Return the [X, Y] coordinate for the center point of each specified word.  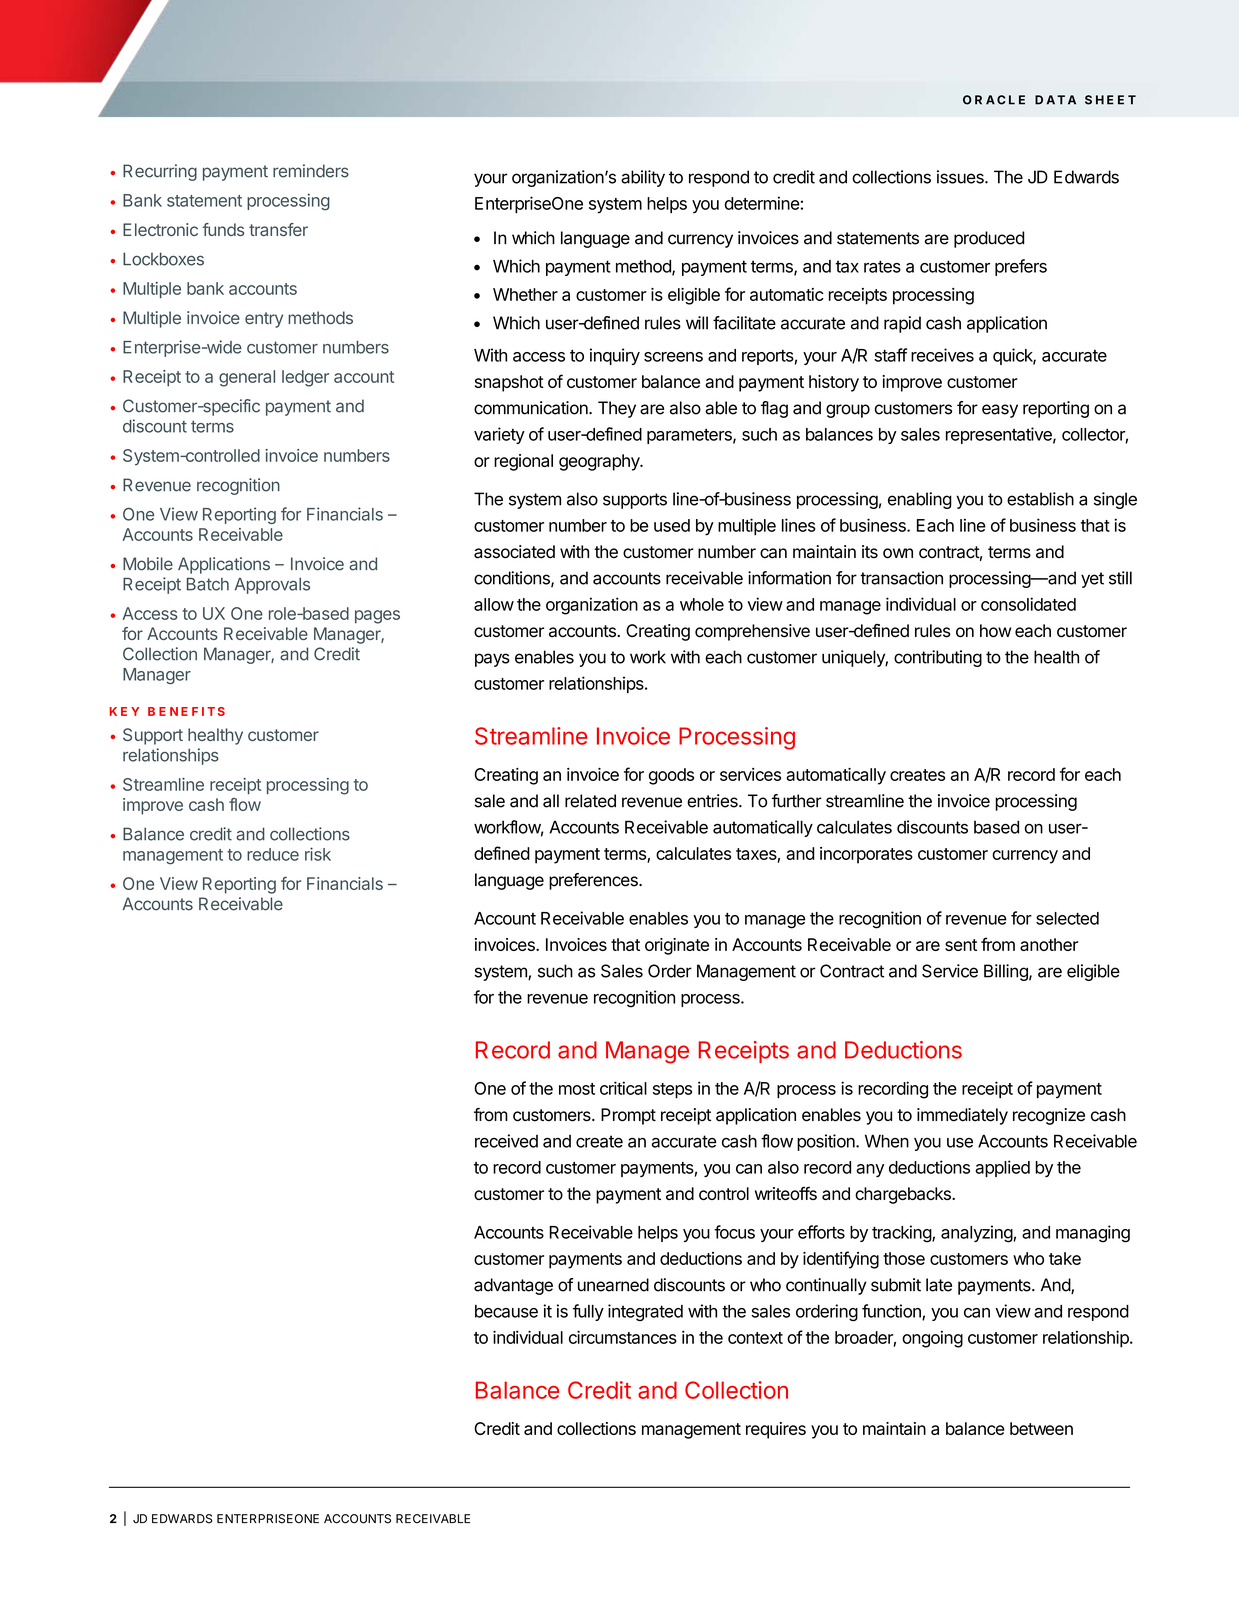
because [506, 1311]
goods [671, 776]
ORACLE [994, 100]
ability [643, 178]
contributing [938, 658]
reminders [311, 171]
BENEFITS [186, 711]
